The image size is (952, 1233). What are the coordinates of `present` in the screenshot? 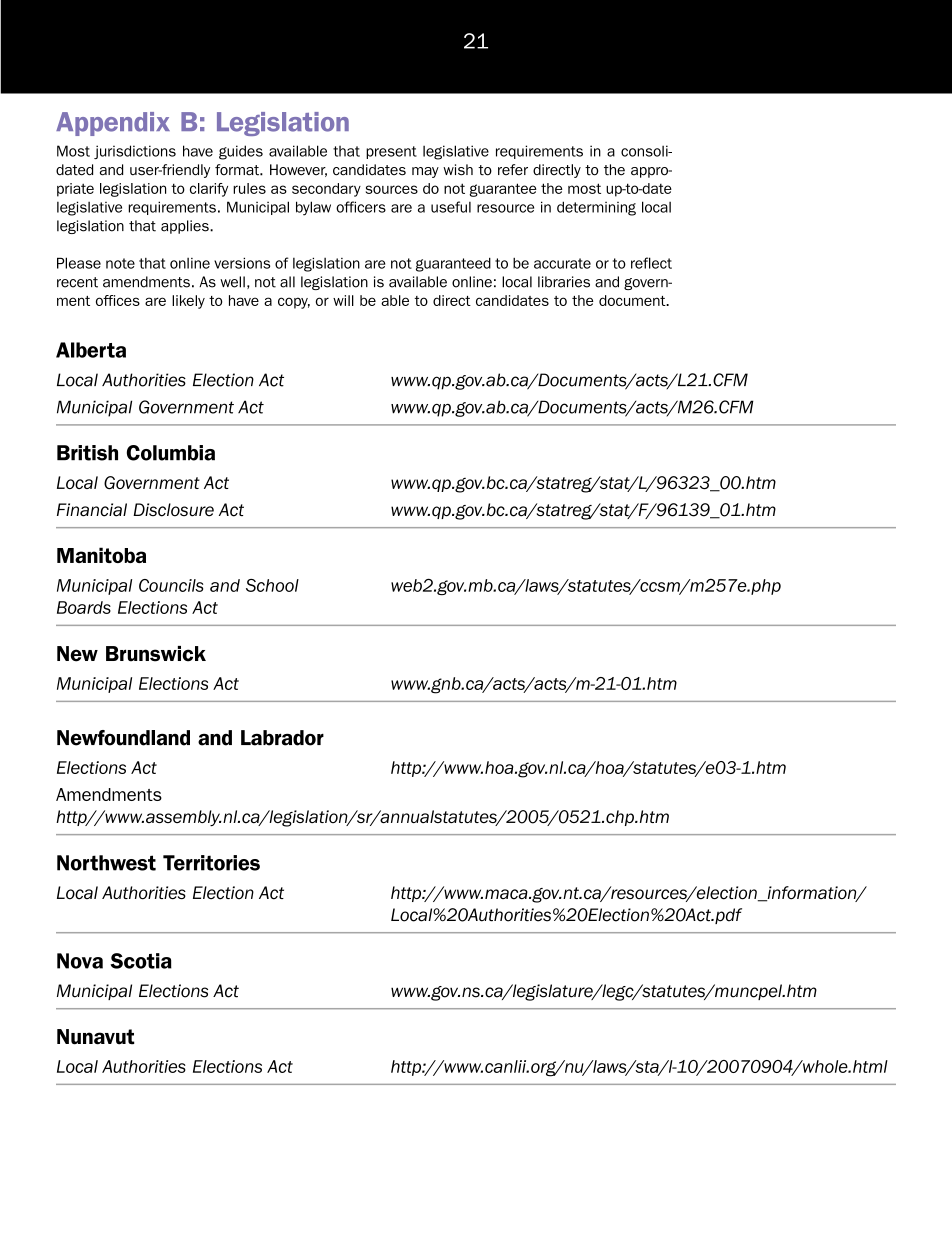 It's located at (391, 152).
